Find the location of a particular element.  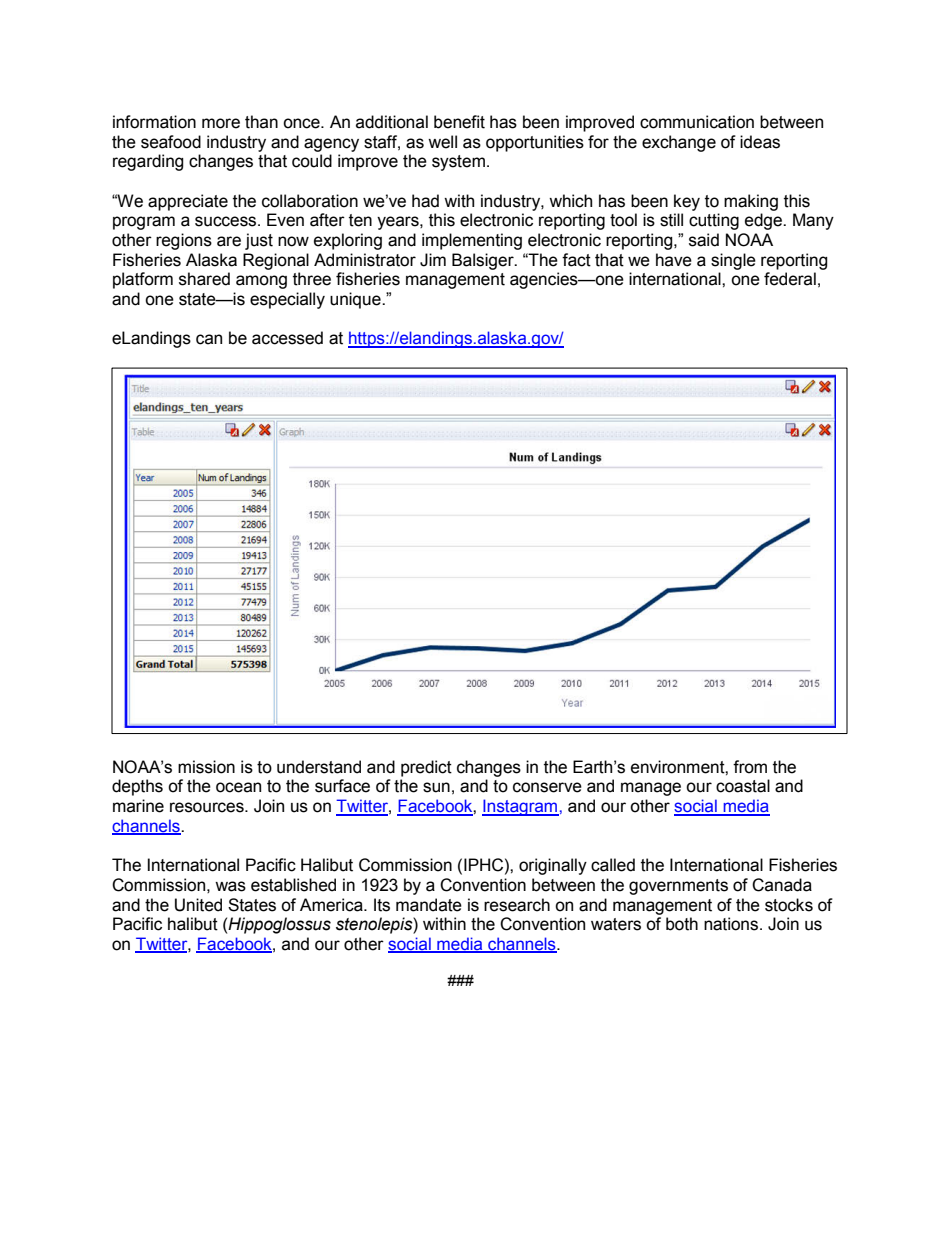

understand is located at coordinates (319, 767).
